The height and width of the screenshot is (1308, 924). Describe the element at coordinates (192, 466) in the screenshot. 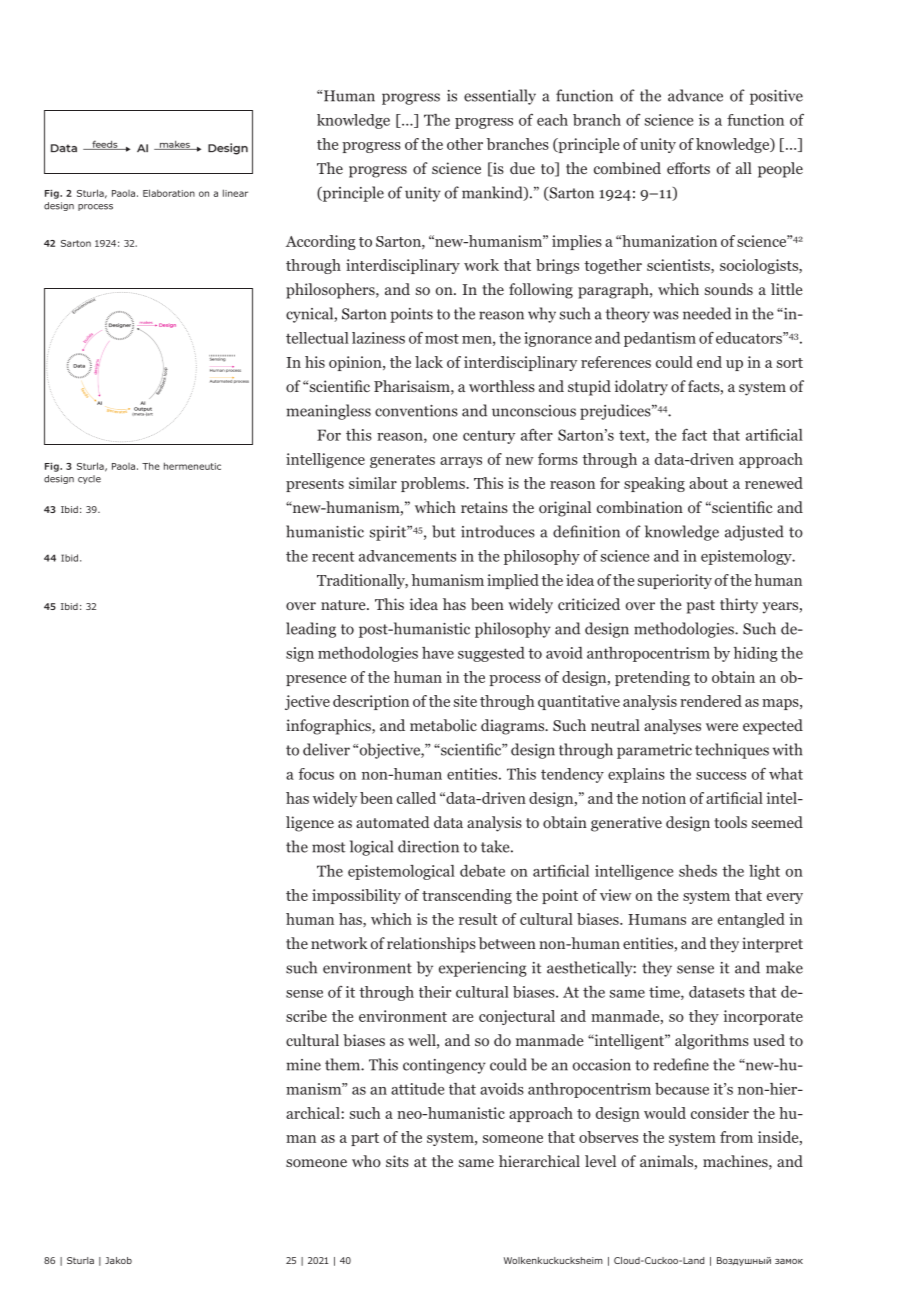

I see `hermeneutic` at that location.
